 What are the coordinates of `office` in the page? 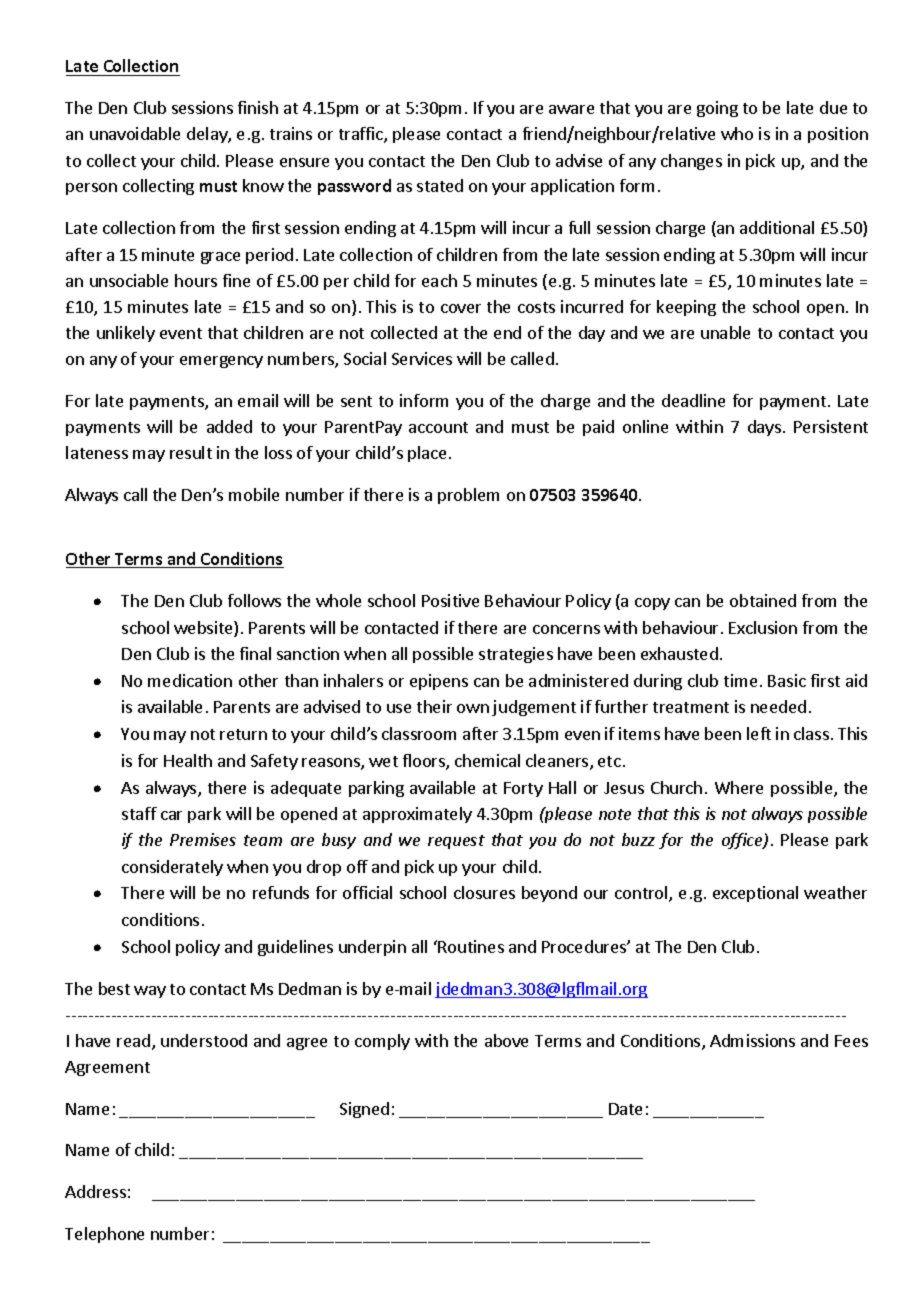 It's located at (743, 841).
